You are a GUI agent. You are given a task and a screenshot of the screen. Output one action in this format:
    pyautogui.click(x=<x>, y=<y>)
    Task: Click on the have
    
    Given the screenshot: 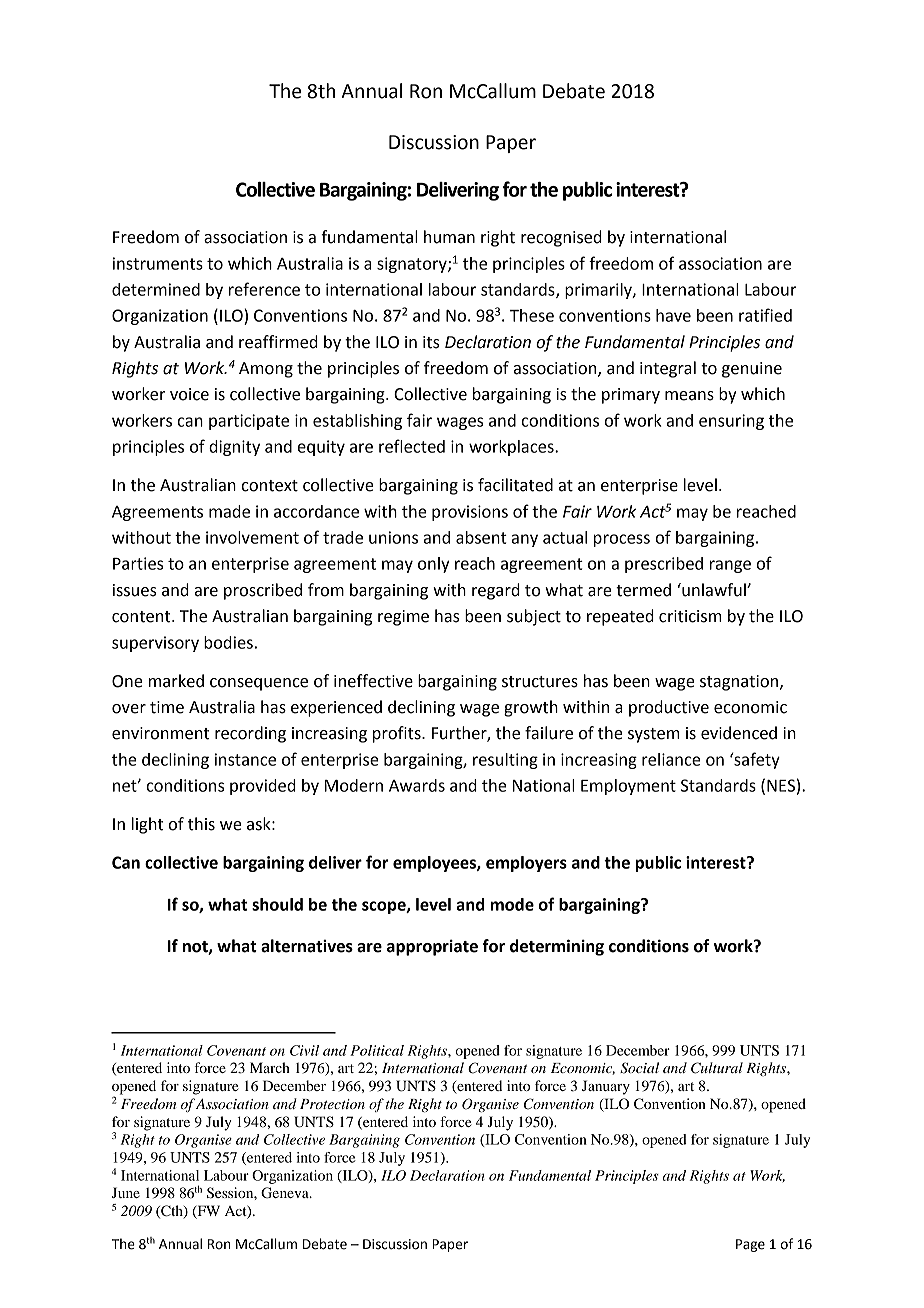 What is the action you would take?
    pyautogui.click(x=673, y=315)
